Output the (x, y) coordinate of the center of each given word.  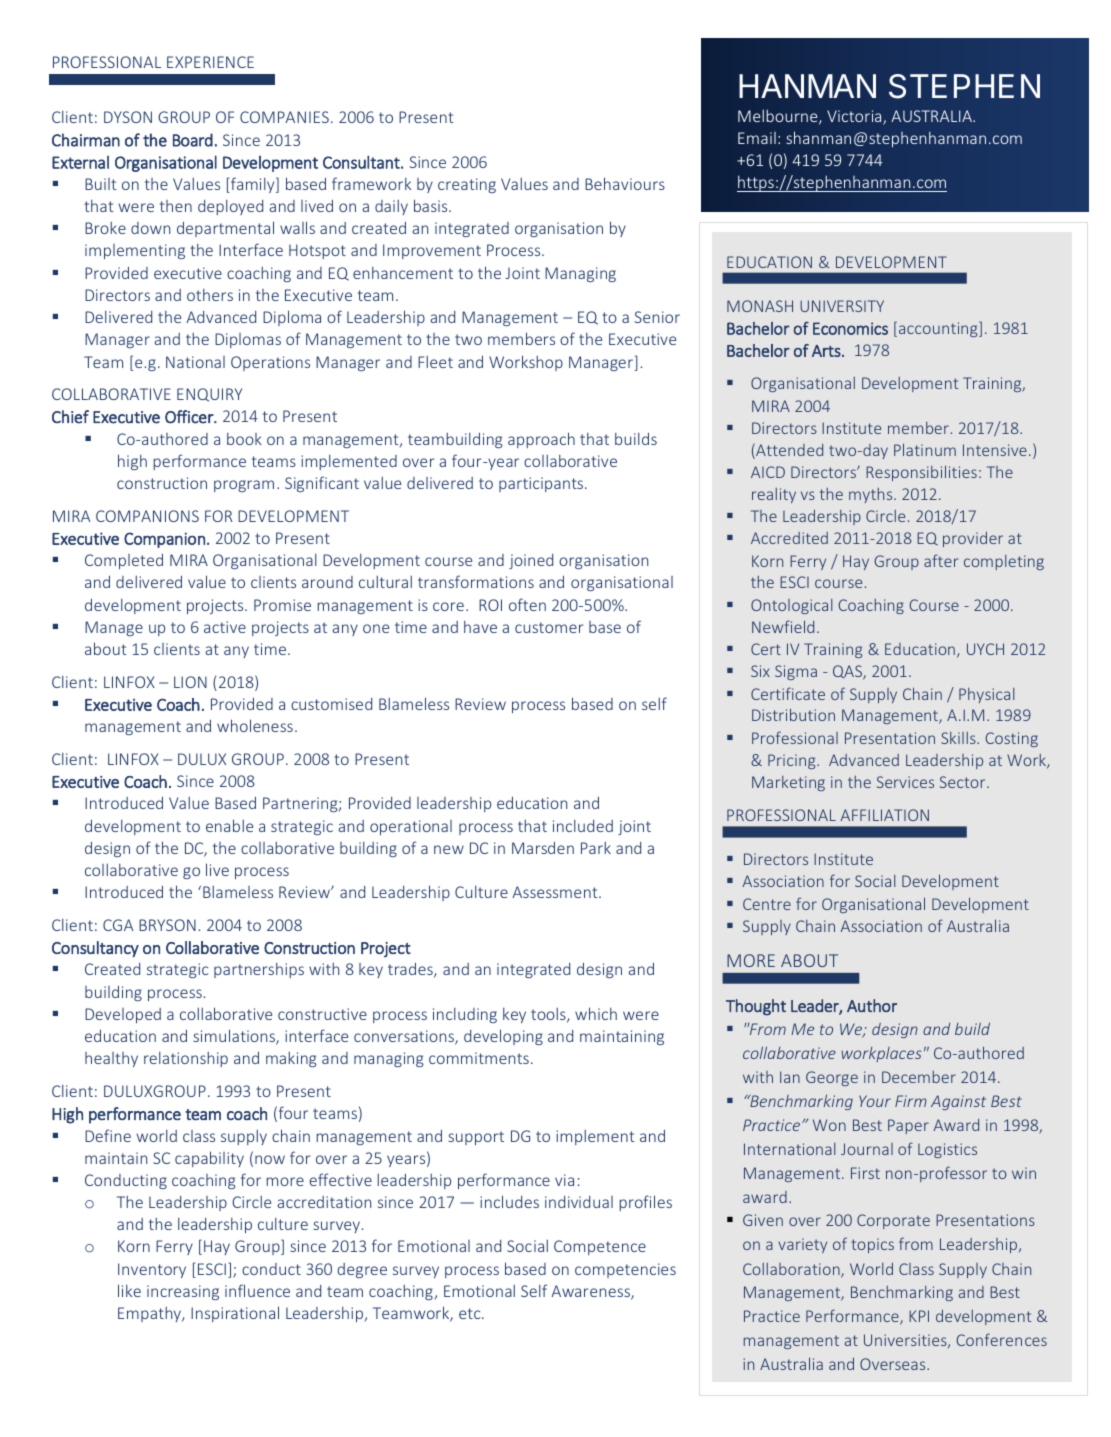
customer (549, 627)
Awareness (591, 1292)
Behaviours (625, 183)
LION (190, 682)
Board (193, 140)
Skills (959, 738)
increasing (183, 1292)
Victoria (855, 117)
